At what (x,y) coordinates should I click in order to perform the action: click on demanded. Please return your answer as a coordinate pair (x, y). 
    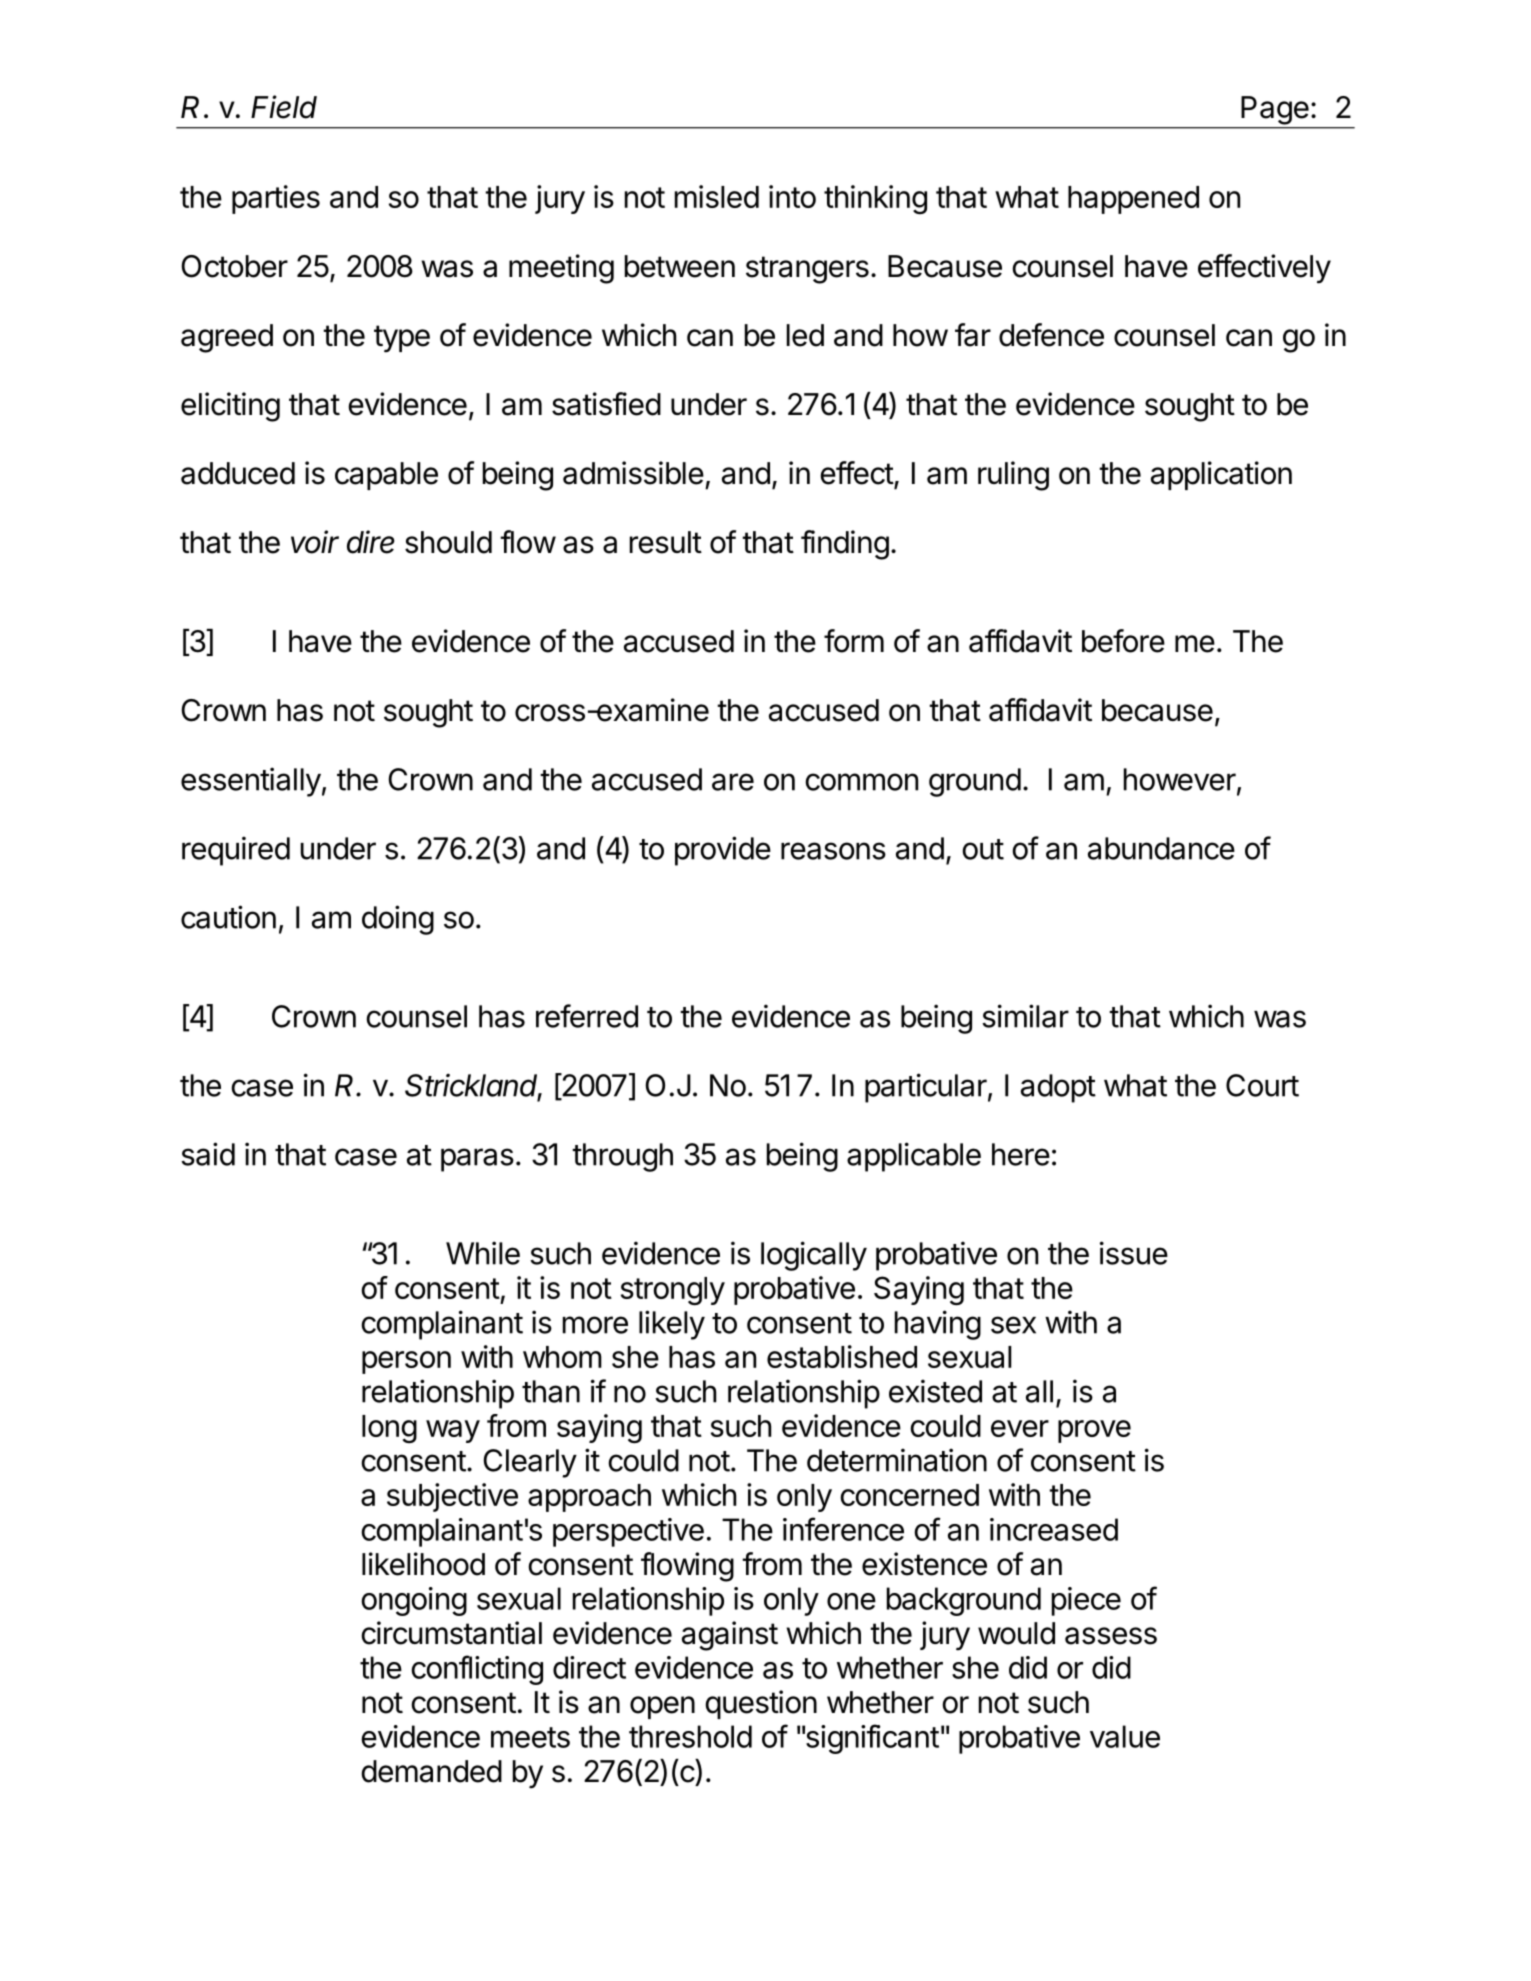
    Looking at the image, I should click on (431, 1771).
